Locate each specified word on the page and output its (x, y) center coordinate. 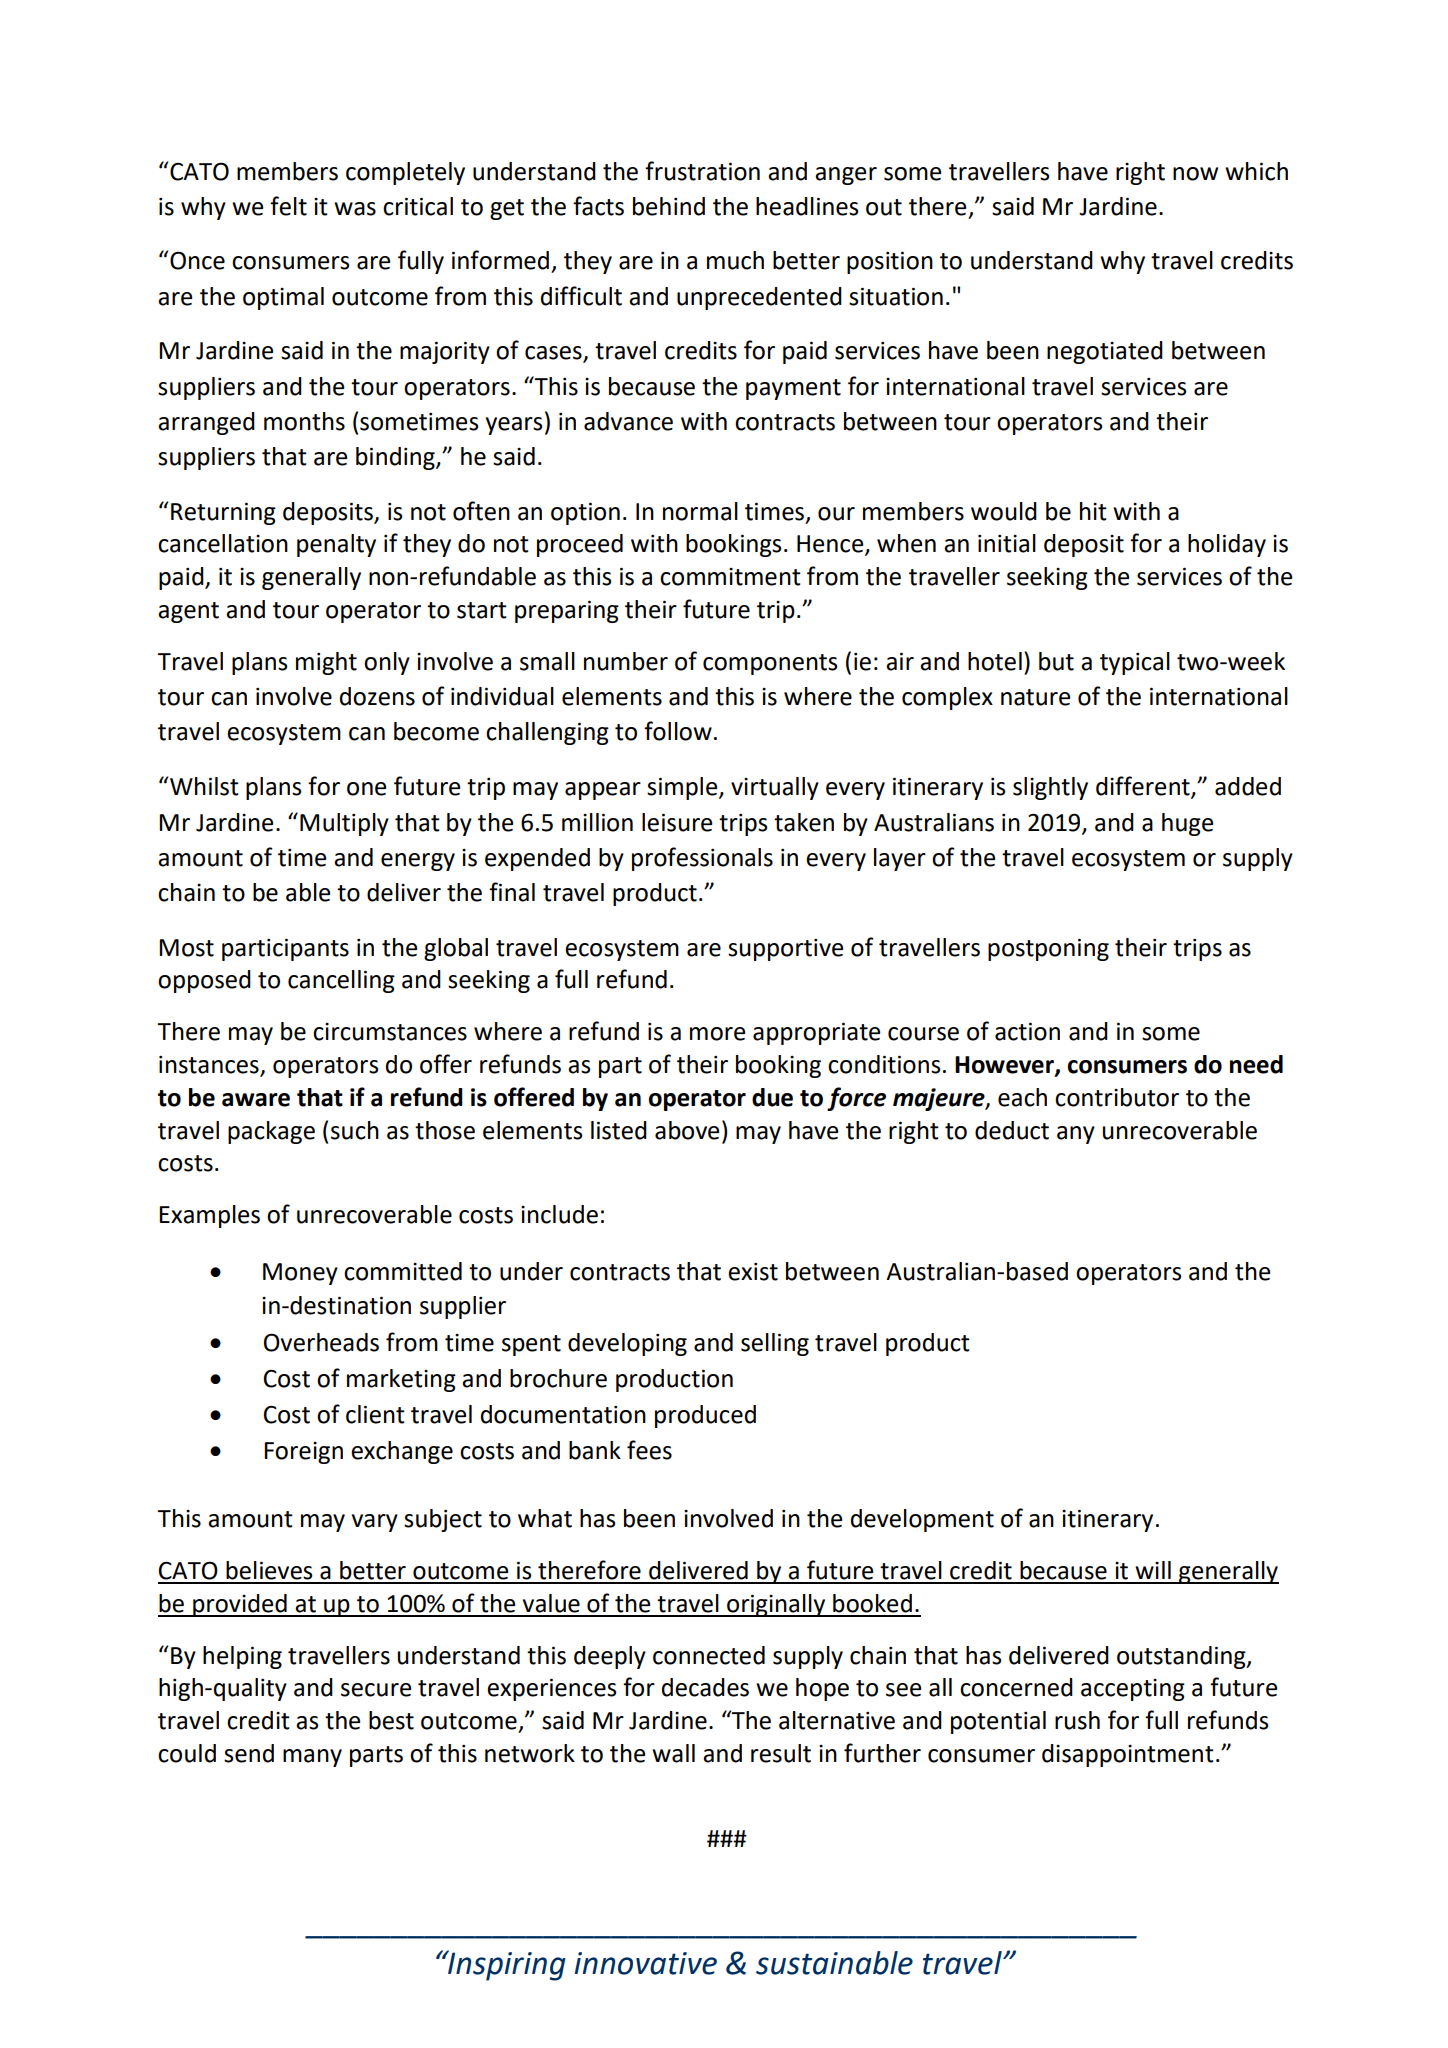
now (1195, 174)
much (735, 260)
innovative (646, 1963)
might (326, 663)
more (717, 1034)
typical (1135, 663)
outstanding (1182, 1657)
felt (288, 206)
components (770, 664)
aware (256, 1100)
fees (649, 1450)
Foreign (303, 1453)
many (312, 1758)
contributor (1117, 1097)
